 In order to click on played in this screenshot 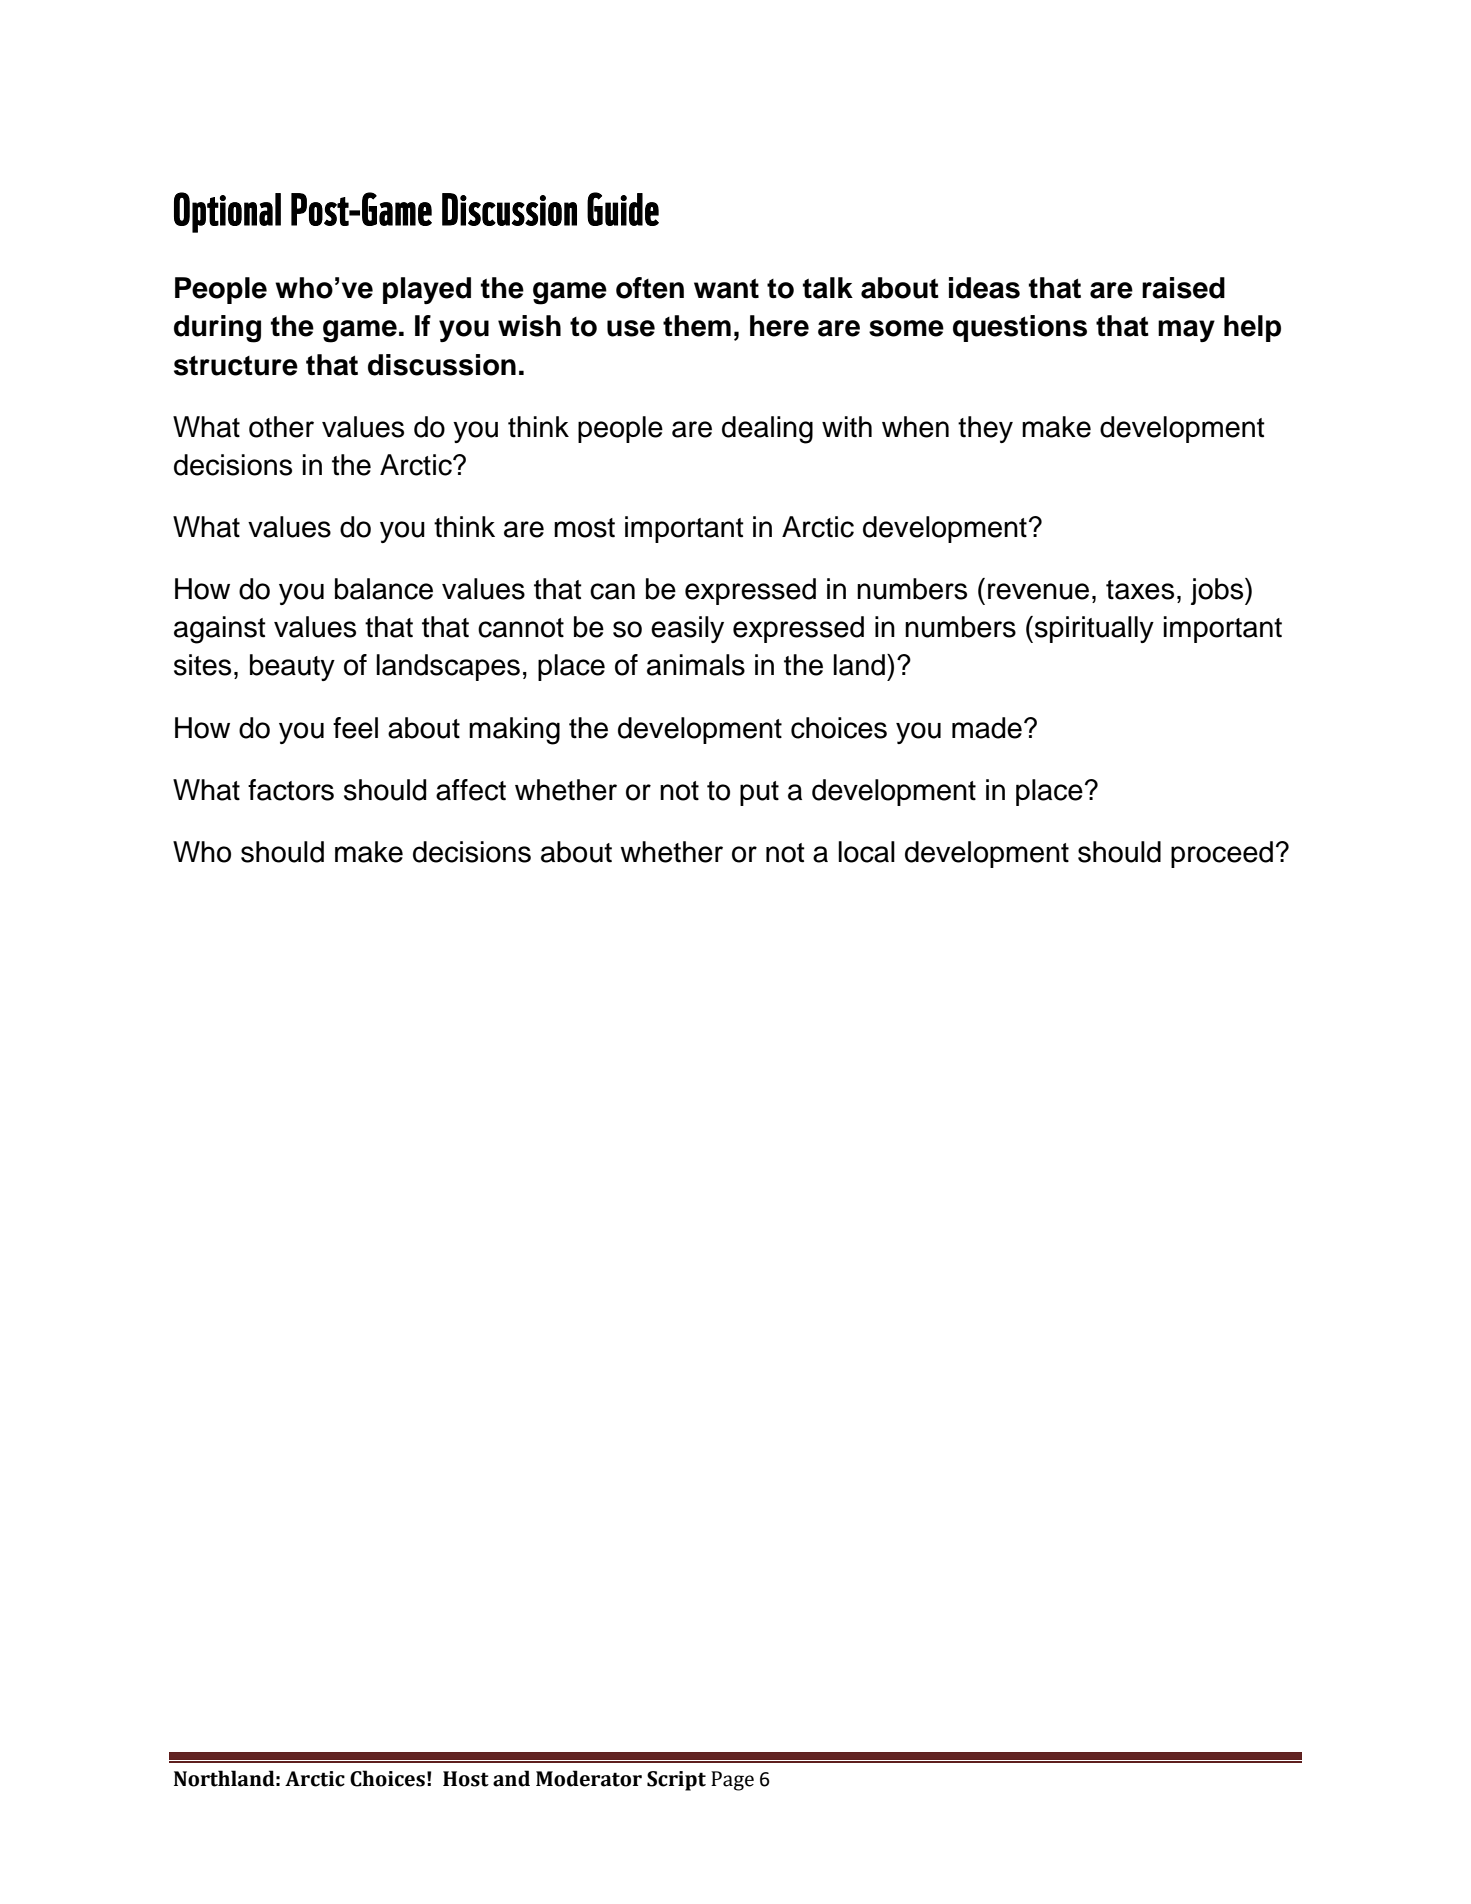, I will do `click(427, 290)`.
